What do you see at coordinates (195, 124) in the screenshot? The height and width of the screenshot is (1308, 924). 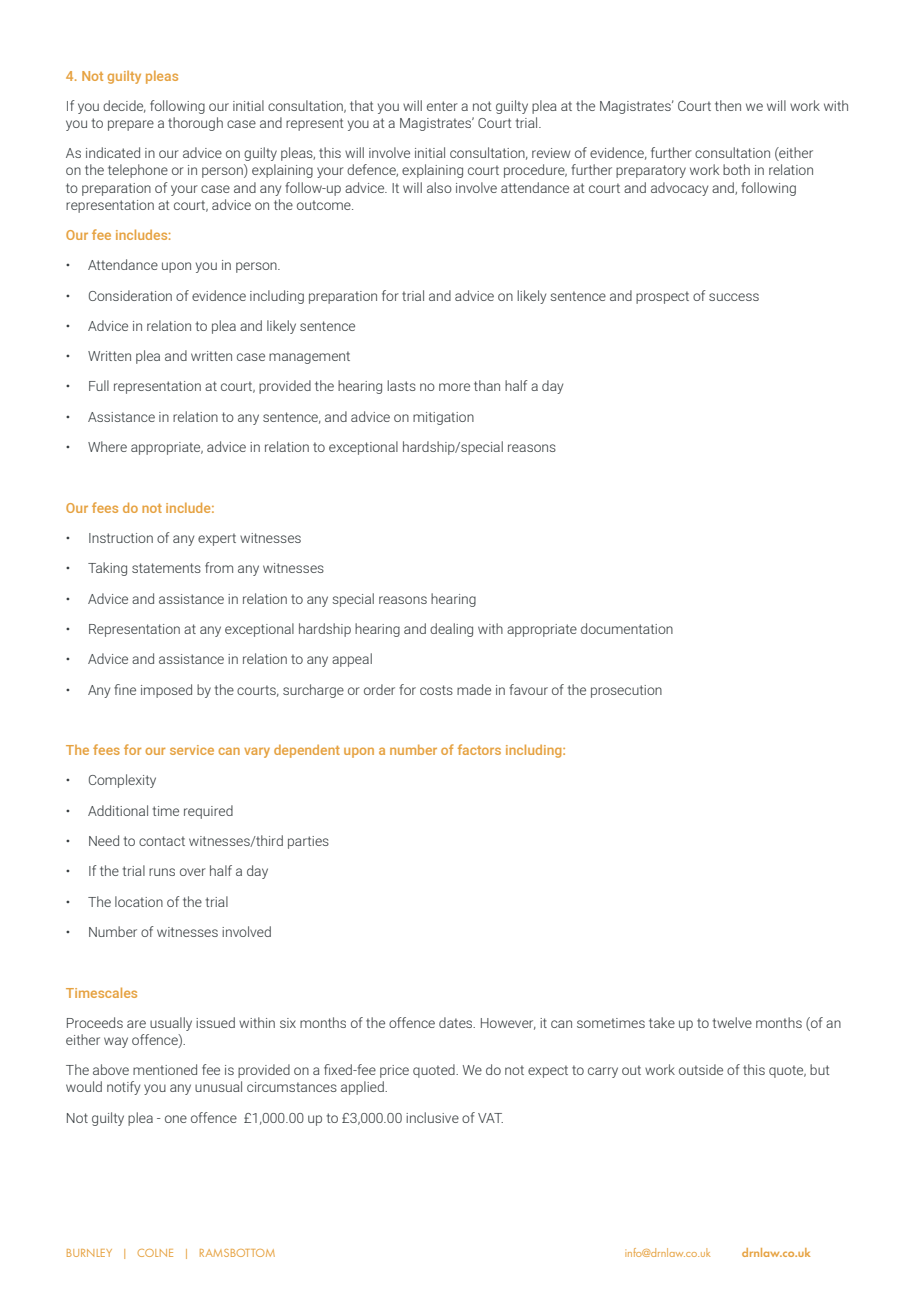 I see `thorough` at bounding box center [195, 124].
